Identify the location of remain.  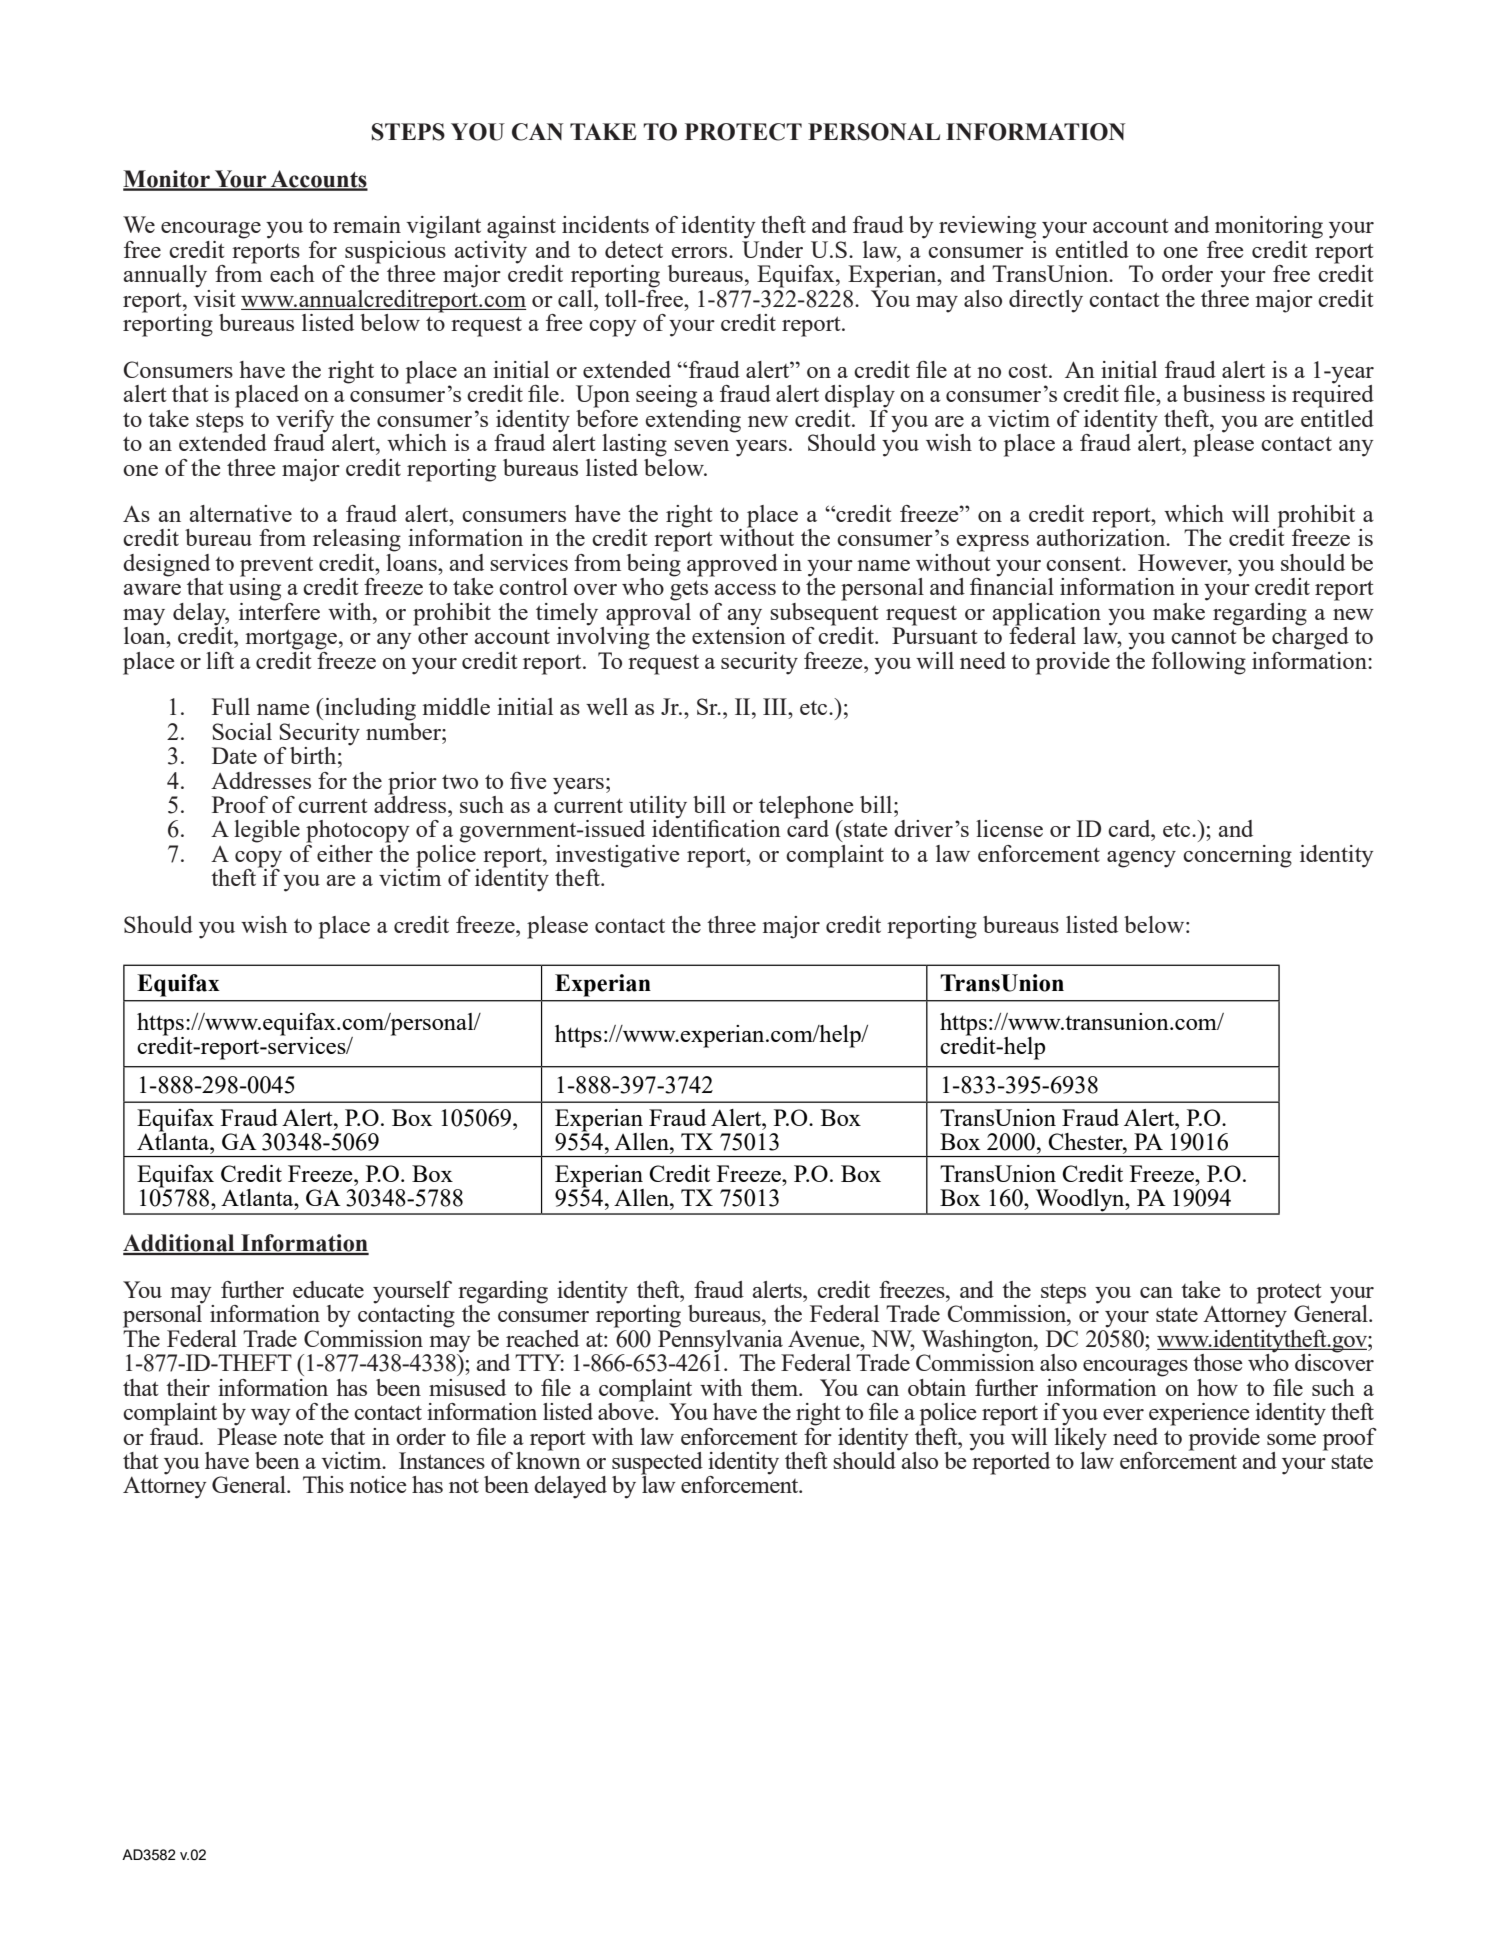
(367, 224).
